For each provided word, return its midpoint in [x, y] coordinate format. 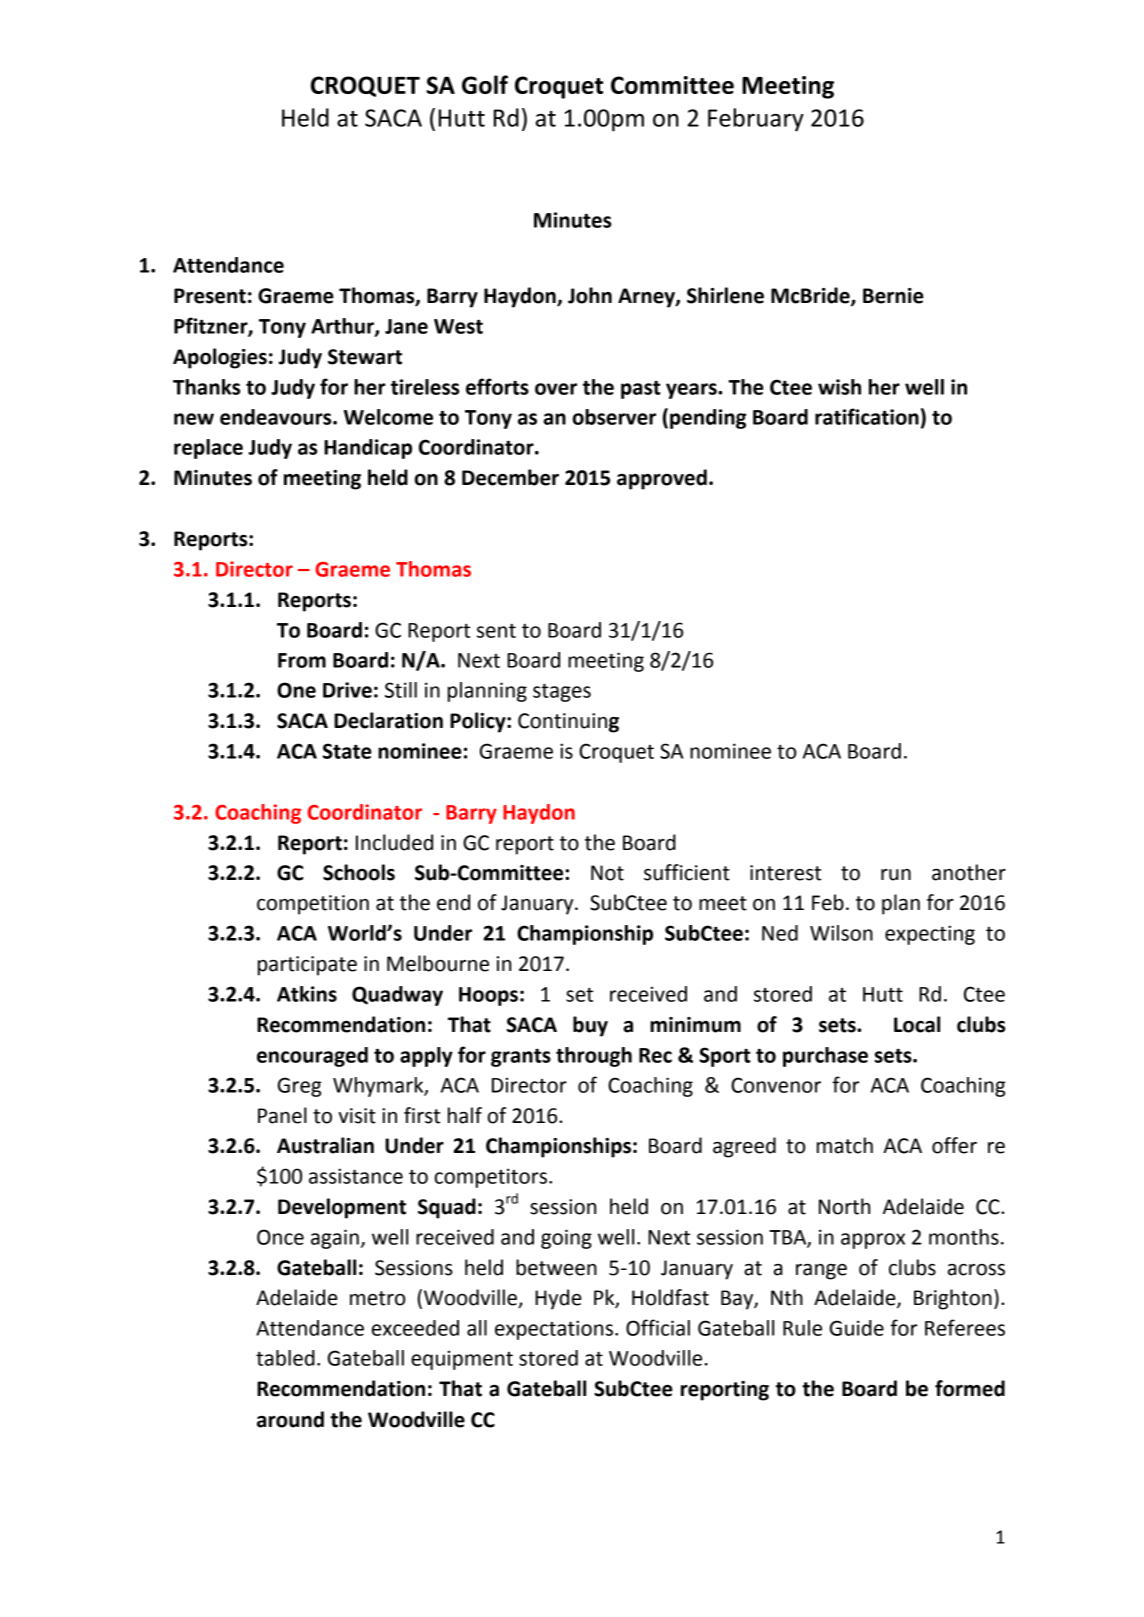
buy [590, 1026]
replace [208, 449]
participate [307, 966]
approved [662, 479]
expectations [554, 1330]
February [756, 120]
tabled [285, 1358]
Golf [485, 84]
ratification [867, 416]
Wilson [841, 933]
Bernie [893, 296]
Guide [857, 1328]
